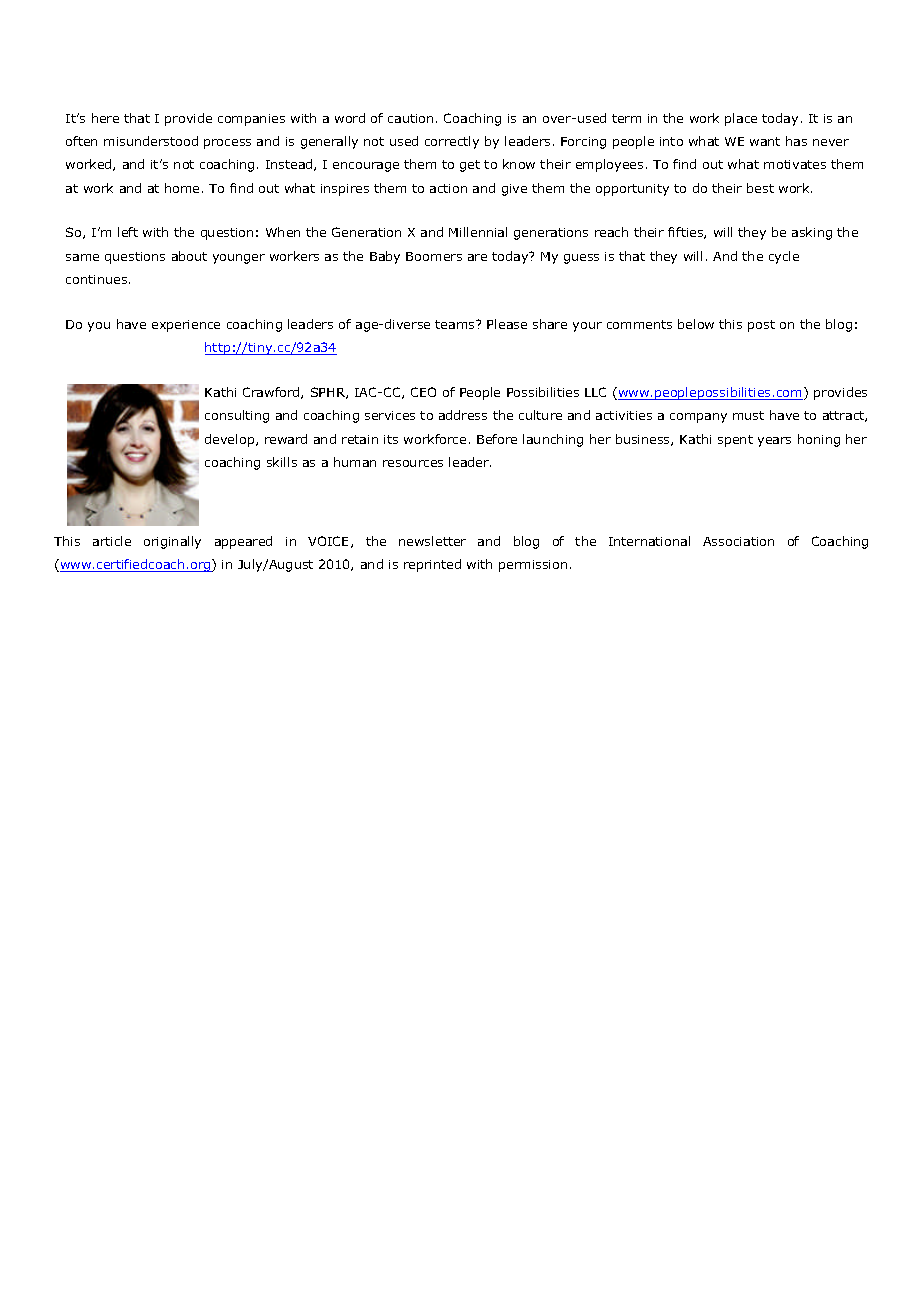 The image size is (924, 1308). Describe the element at coordinates (434, 256) in the page. I see `Boomers` at that location.
